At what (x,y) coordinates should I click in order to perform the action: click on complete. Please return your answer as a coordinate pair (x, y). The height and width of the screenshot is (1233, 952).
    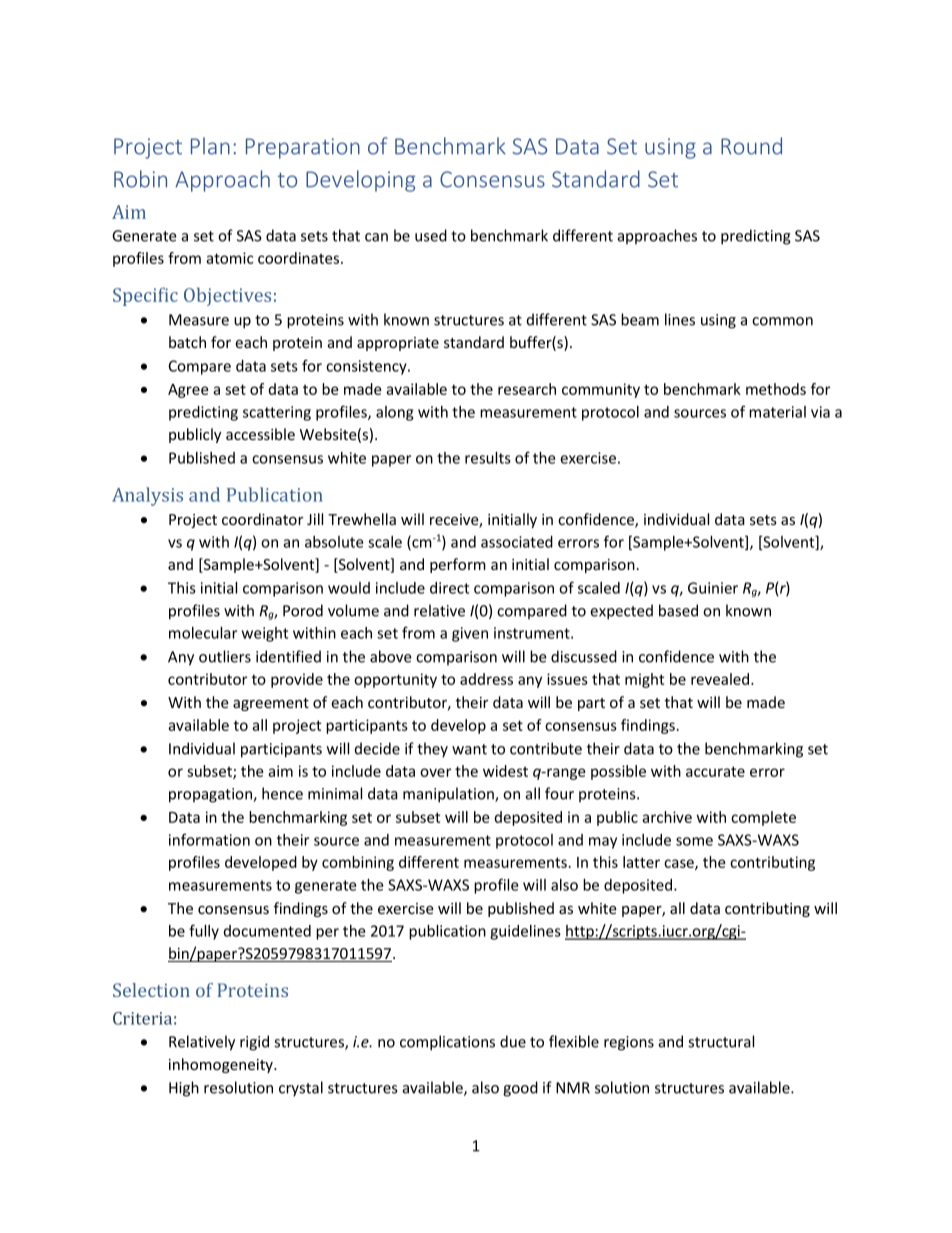
    Looking at the image, I should click on (763, 818).
